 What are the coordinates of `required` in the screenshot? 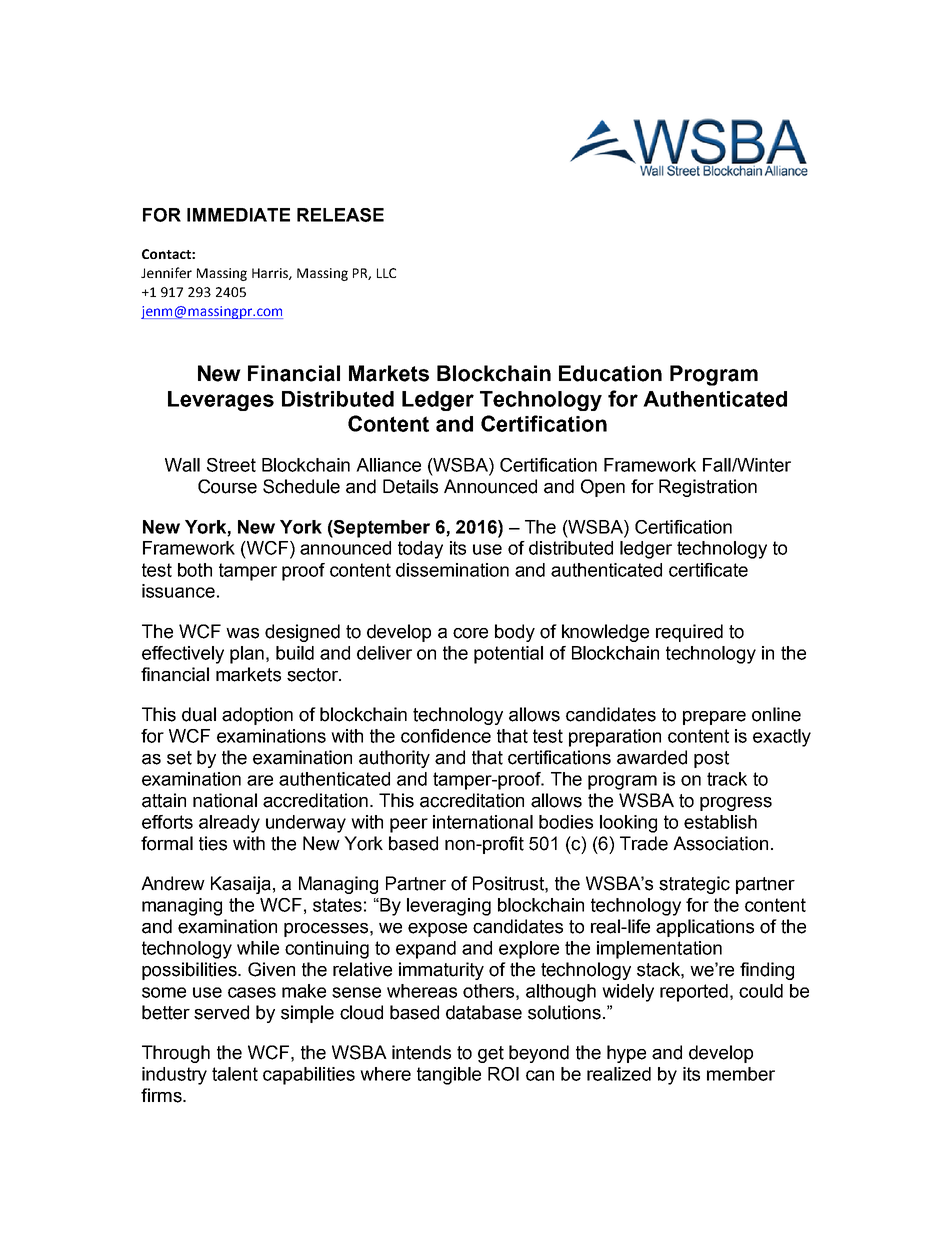 It's located at (689, 633).
